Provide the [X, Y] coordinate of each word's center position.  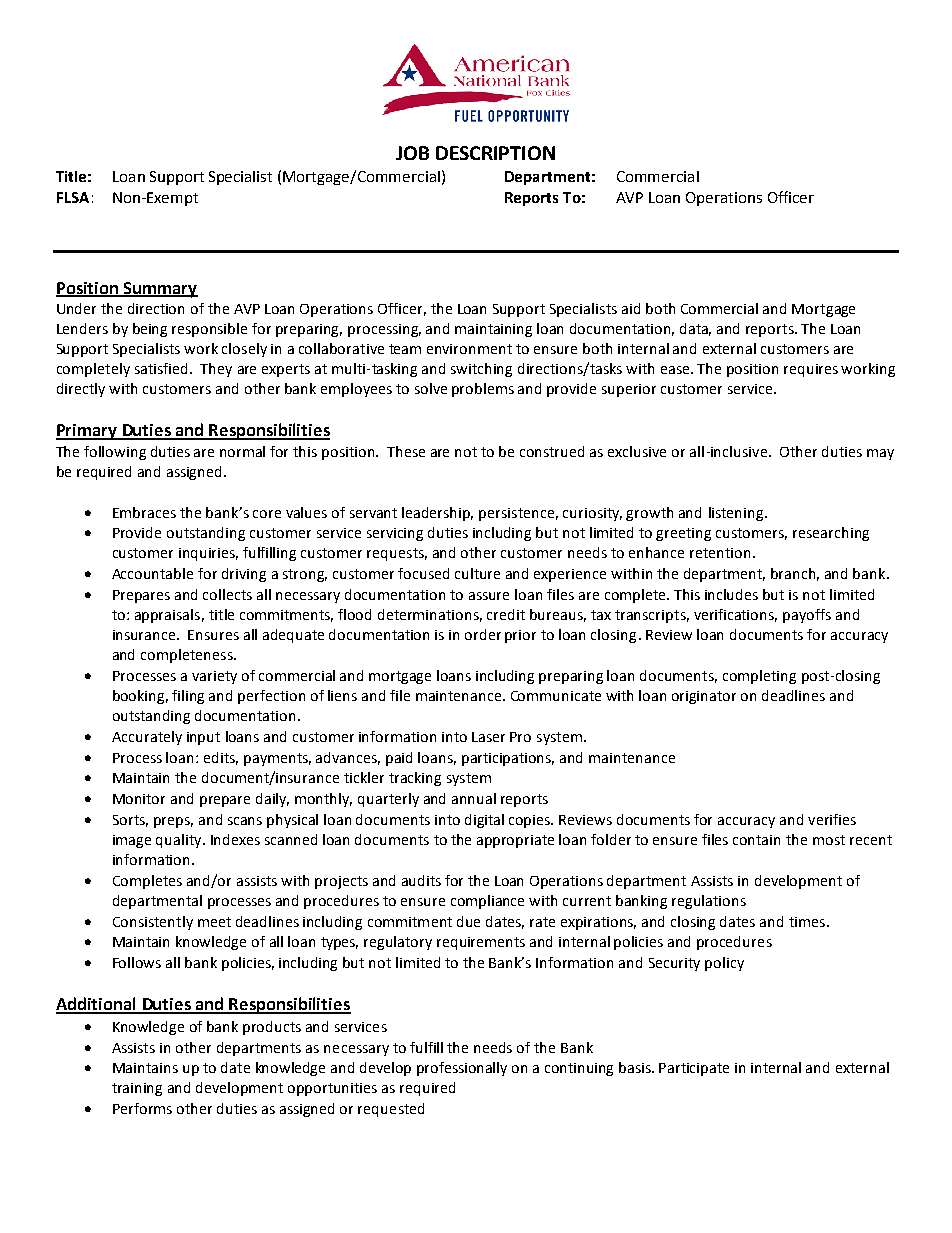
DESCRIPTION [495, 153]
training [137, 1089]
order [483, 634]
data [695, 329]
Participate [694, 1069]
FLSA [73, 197]
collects [227, 594]
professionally [462, 1069]
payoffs [807, 616]
